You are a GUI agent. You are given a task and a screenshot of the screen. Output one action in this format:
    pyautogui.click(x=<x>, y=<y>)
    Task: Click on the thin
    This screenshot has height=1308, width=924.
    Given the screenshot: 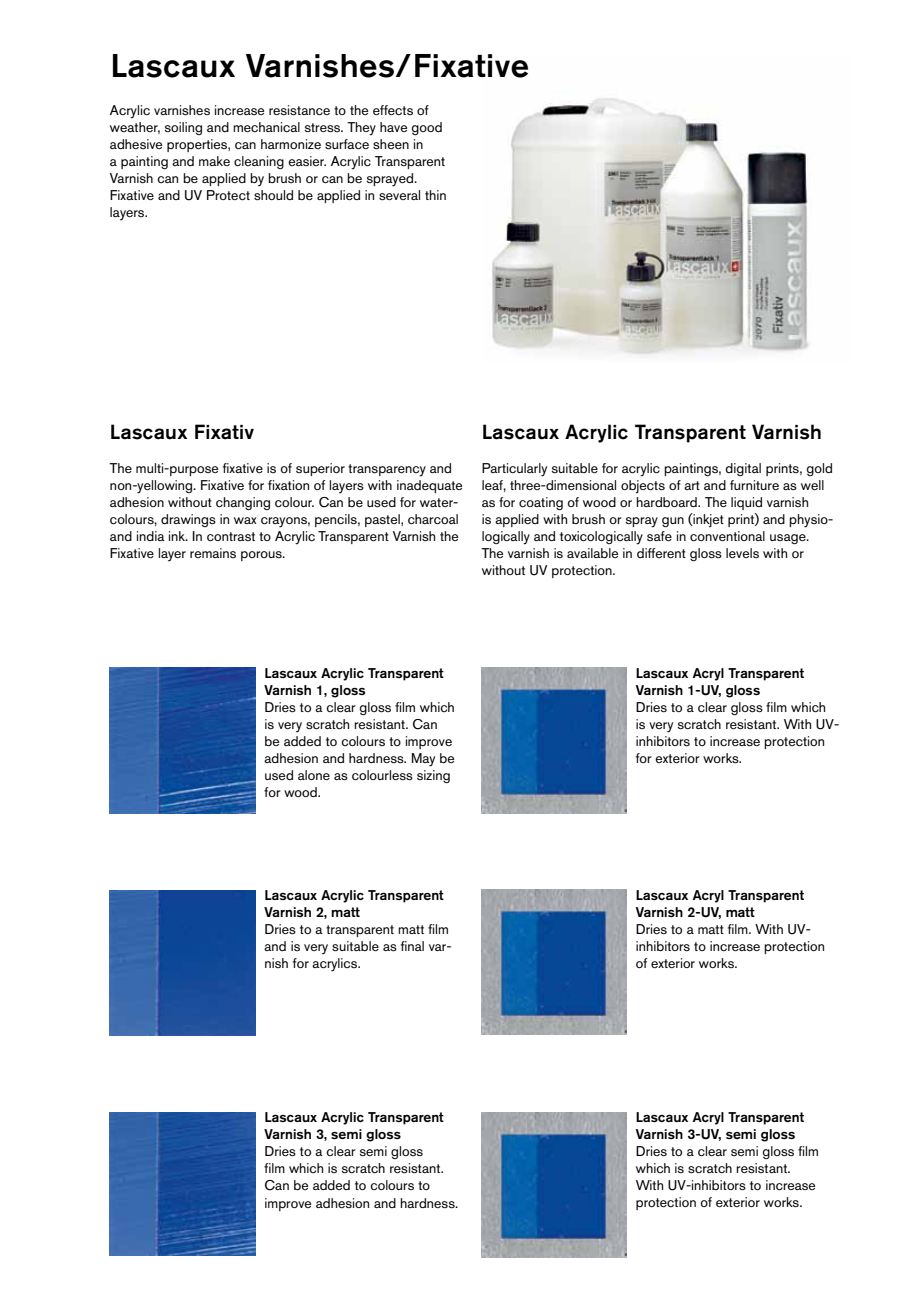 What is the action you would take?
    pyautogui.click(x=435, y=195)
